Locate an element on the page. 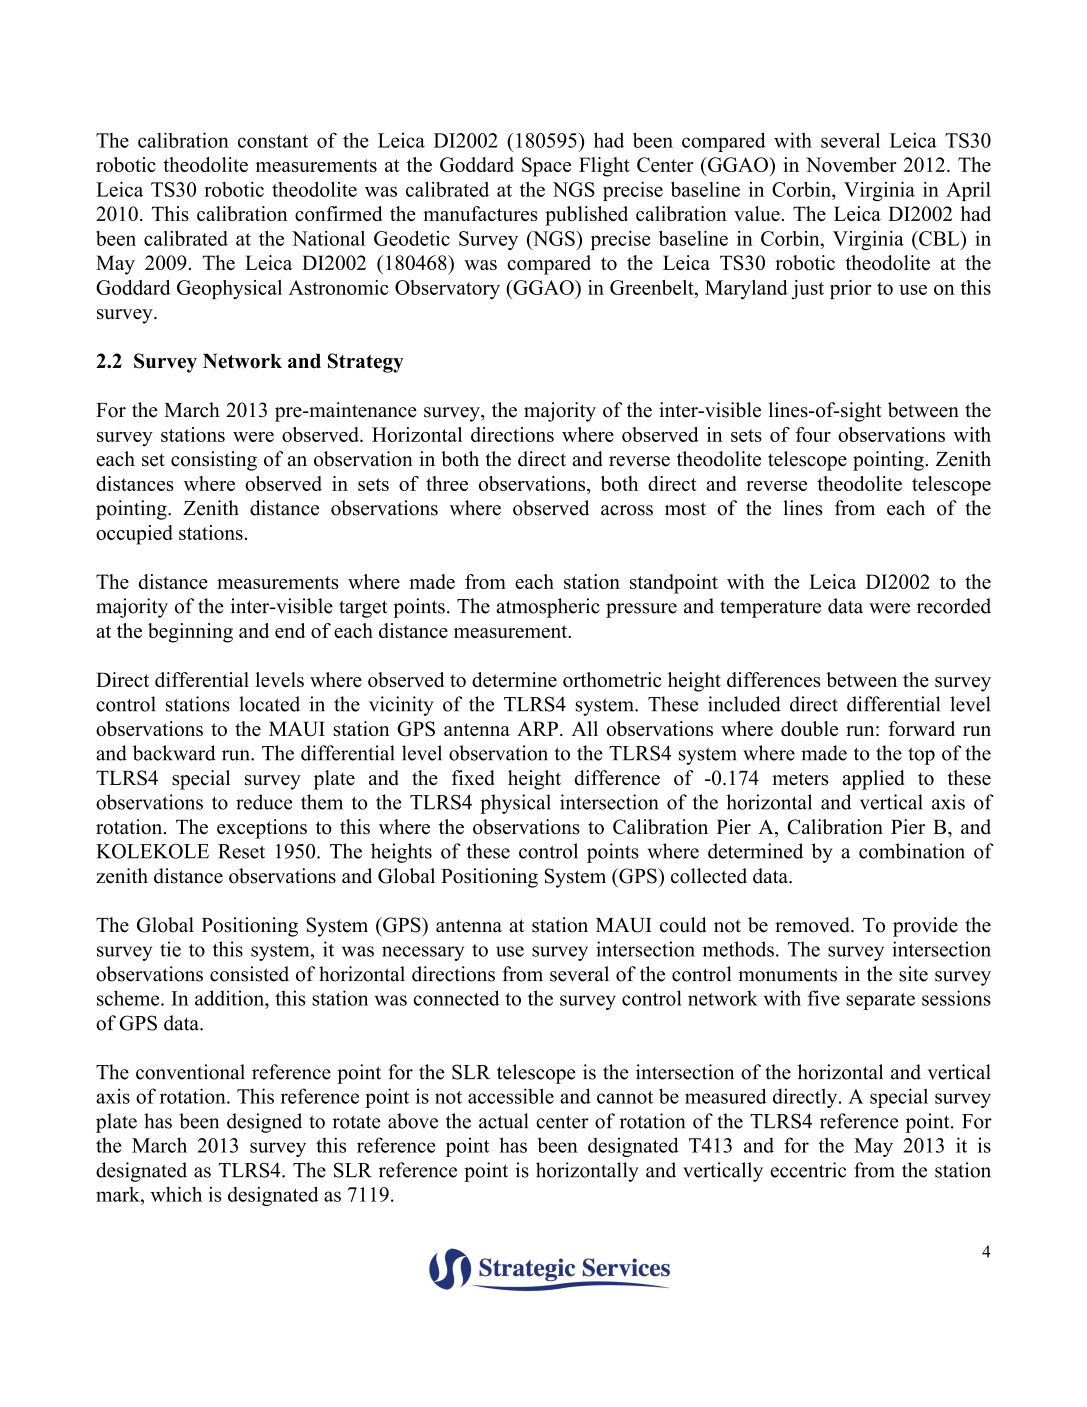 Image resolution: width=1087 pixels, height=1407 pixels. consisting is located at coordinates (214, 461).
